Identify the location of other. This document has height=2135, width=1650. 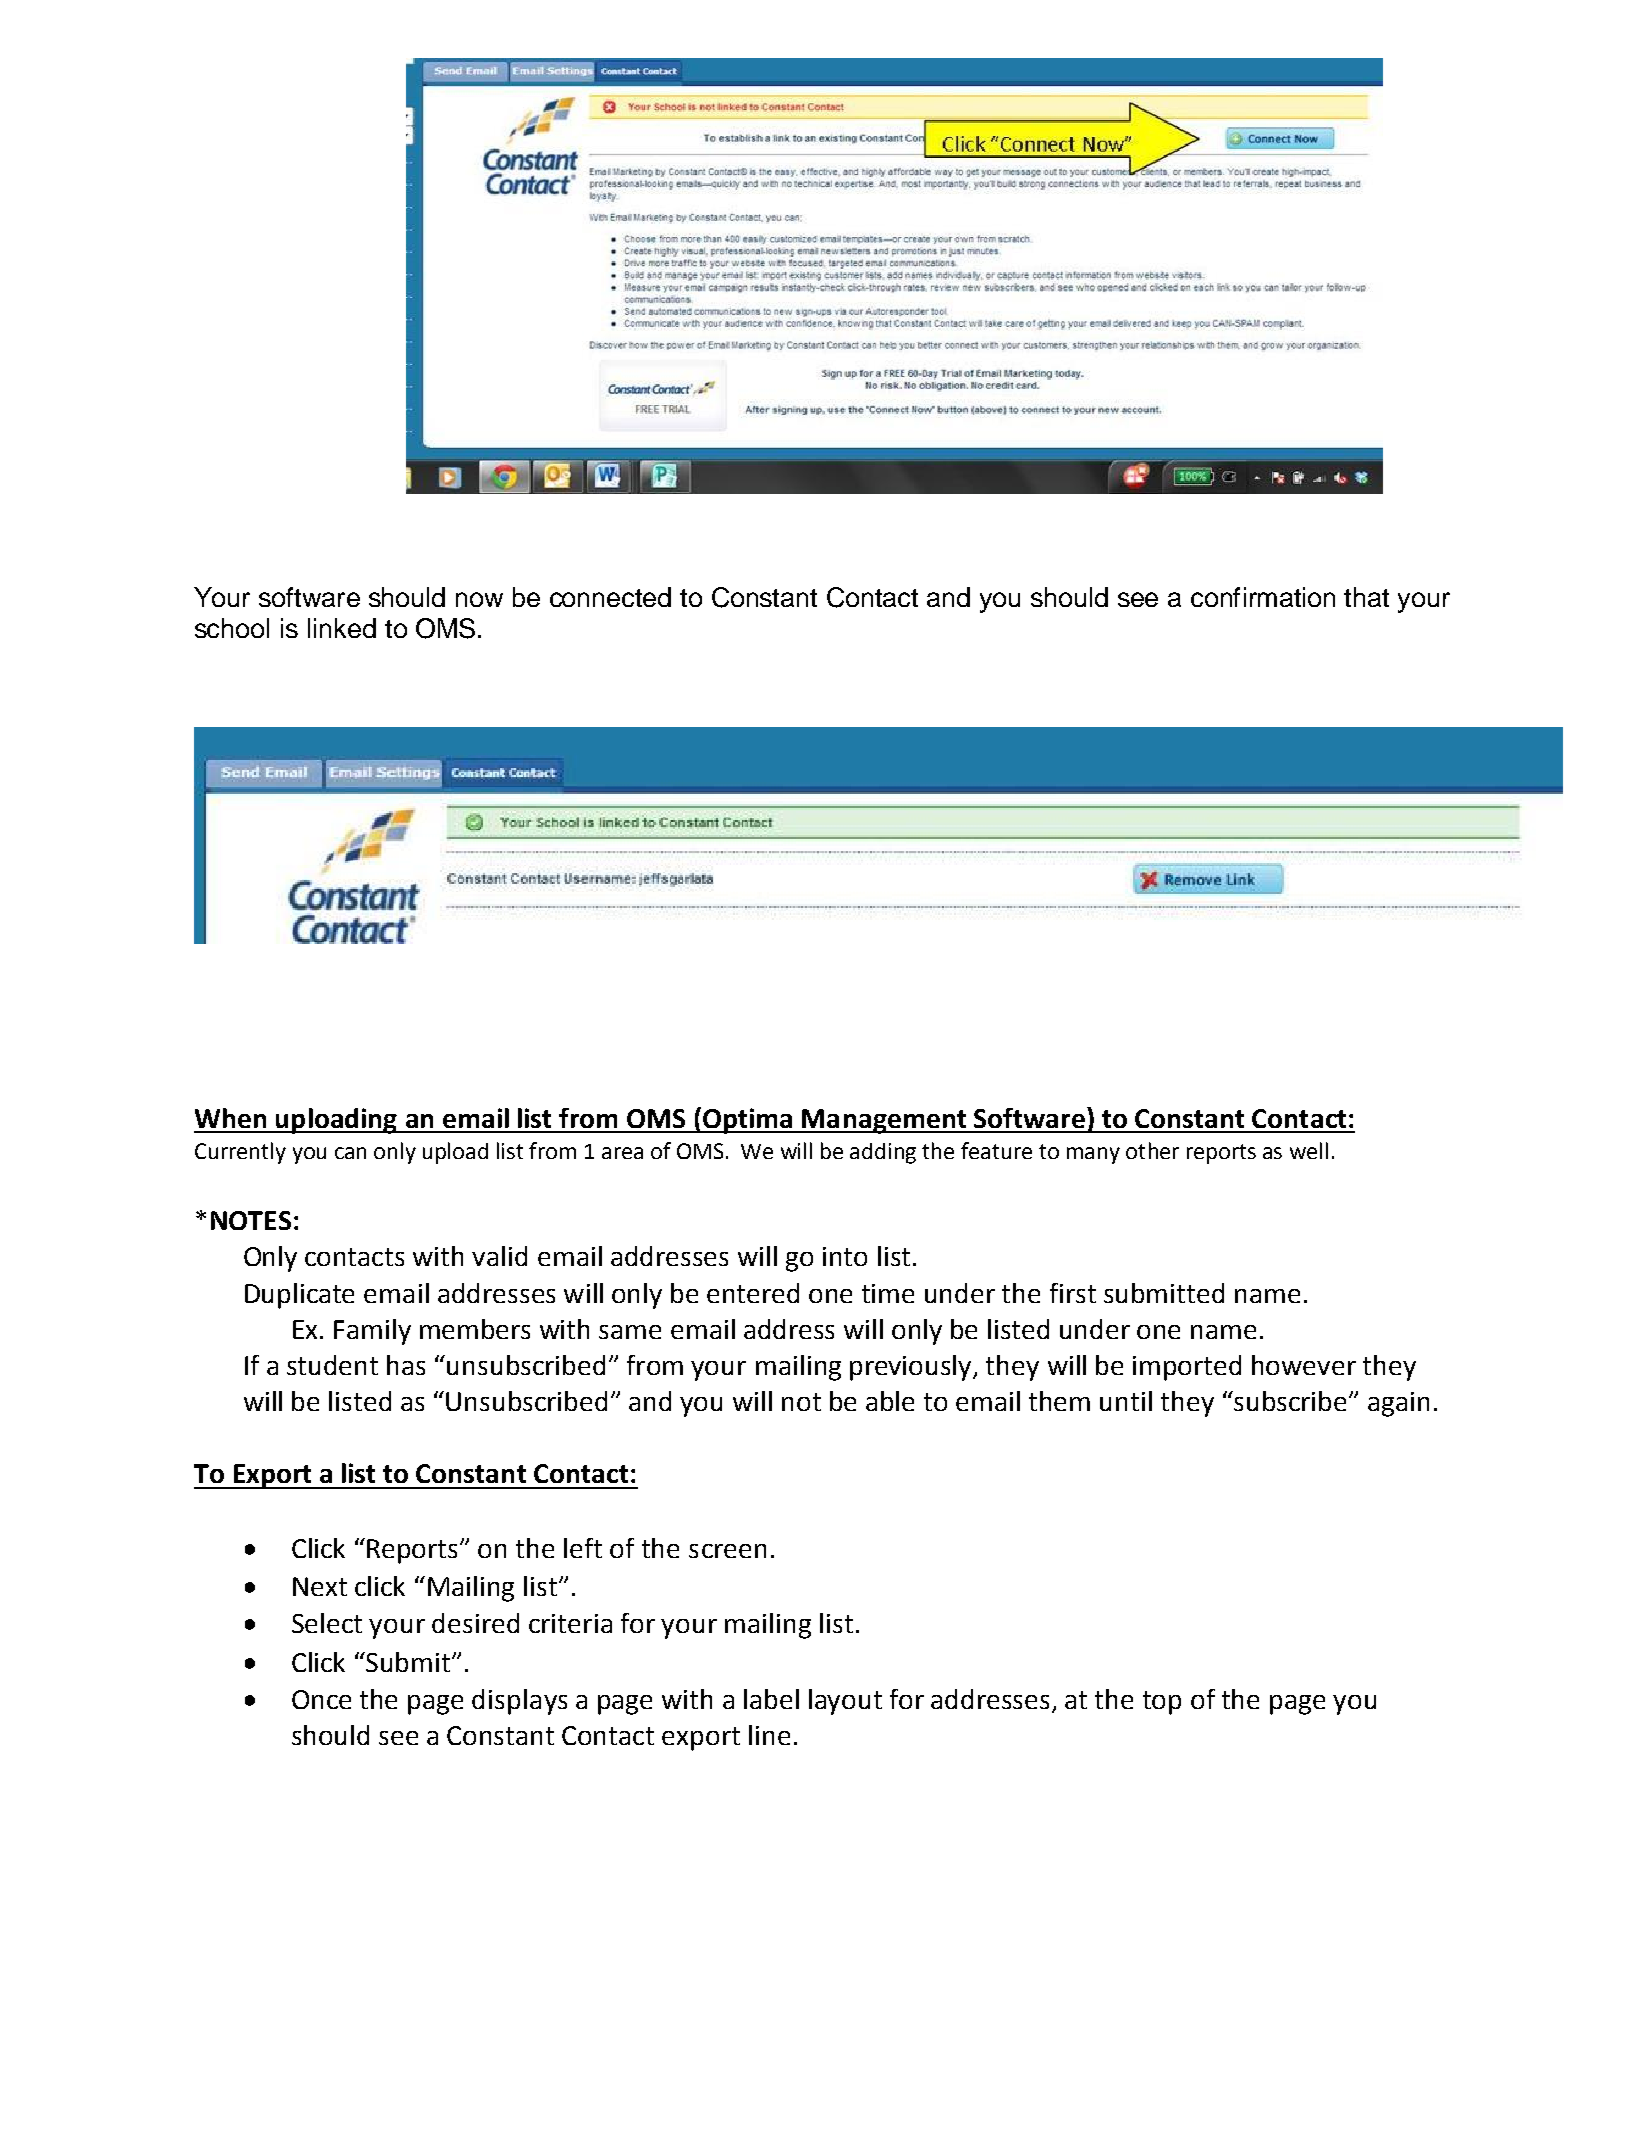
(1152, 1150).
